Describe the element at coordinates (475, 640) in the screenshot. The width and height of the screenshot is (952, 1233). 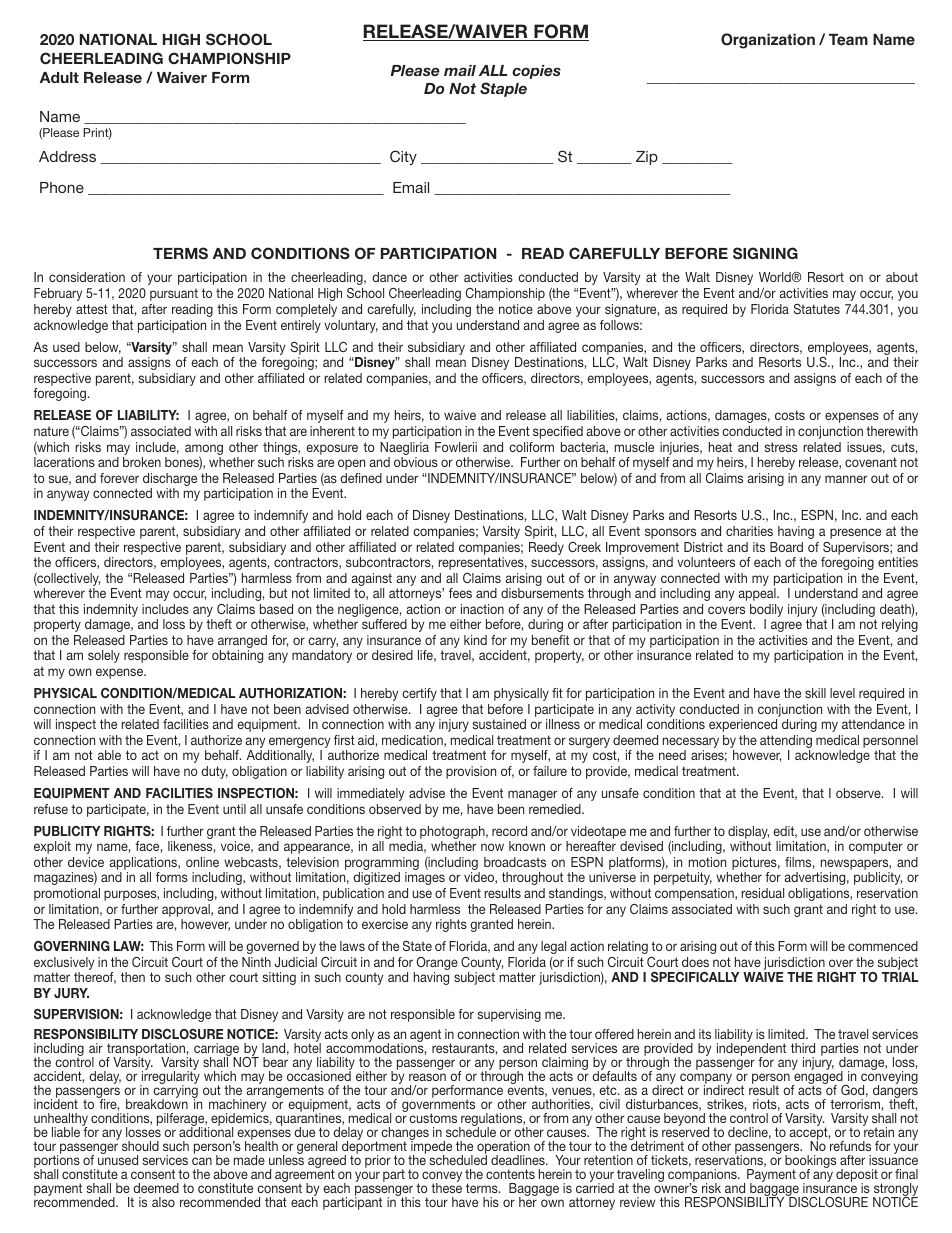
I see `kind` at that location.
